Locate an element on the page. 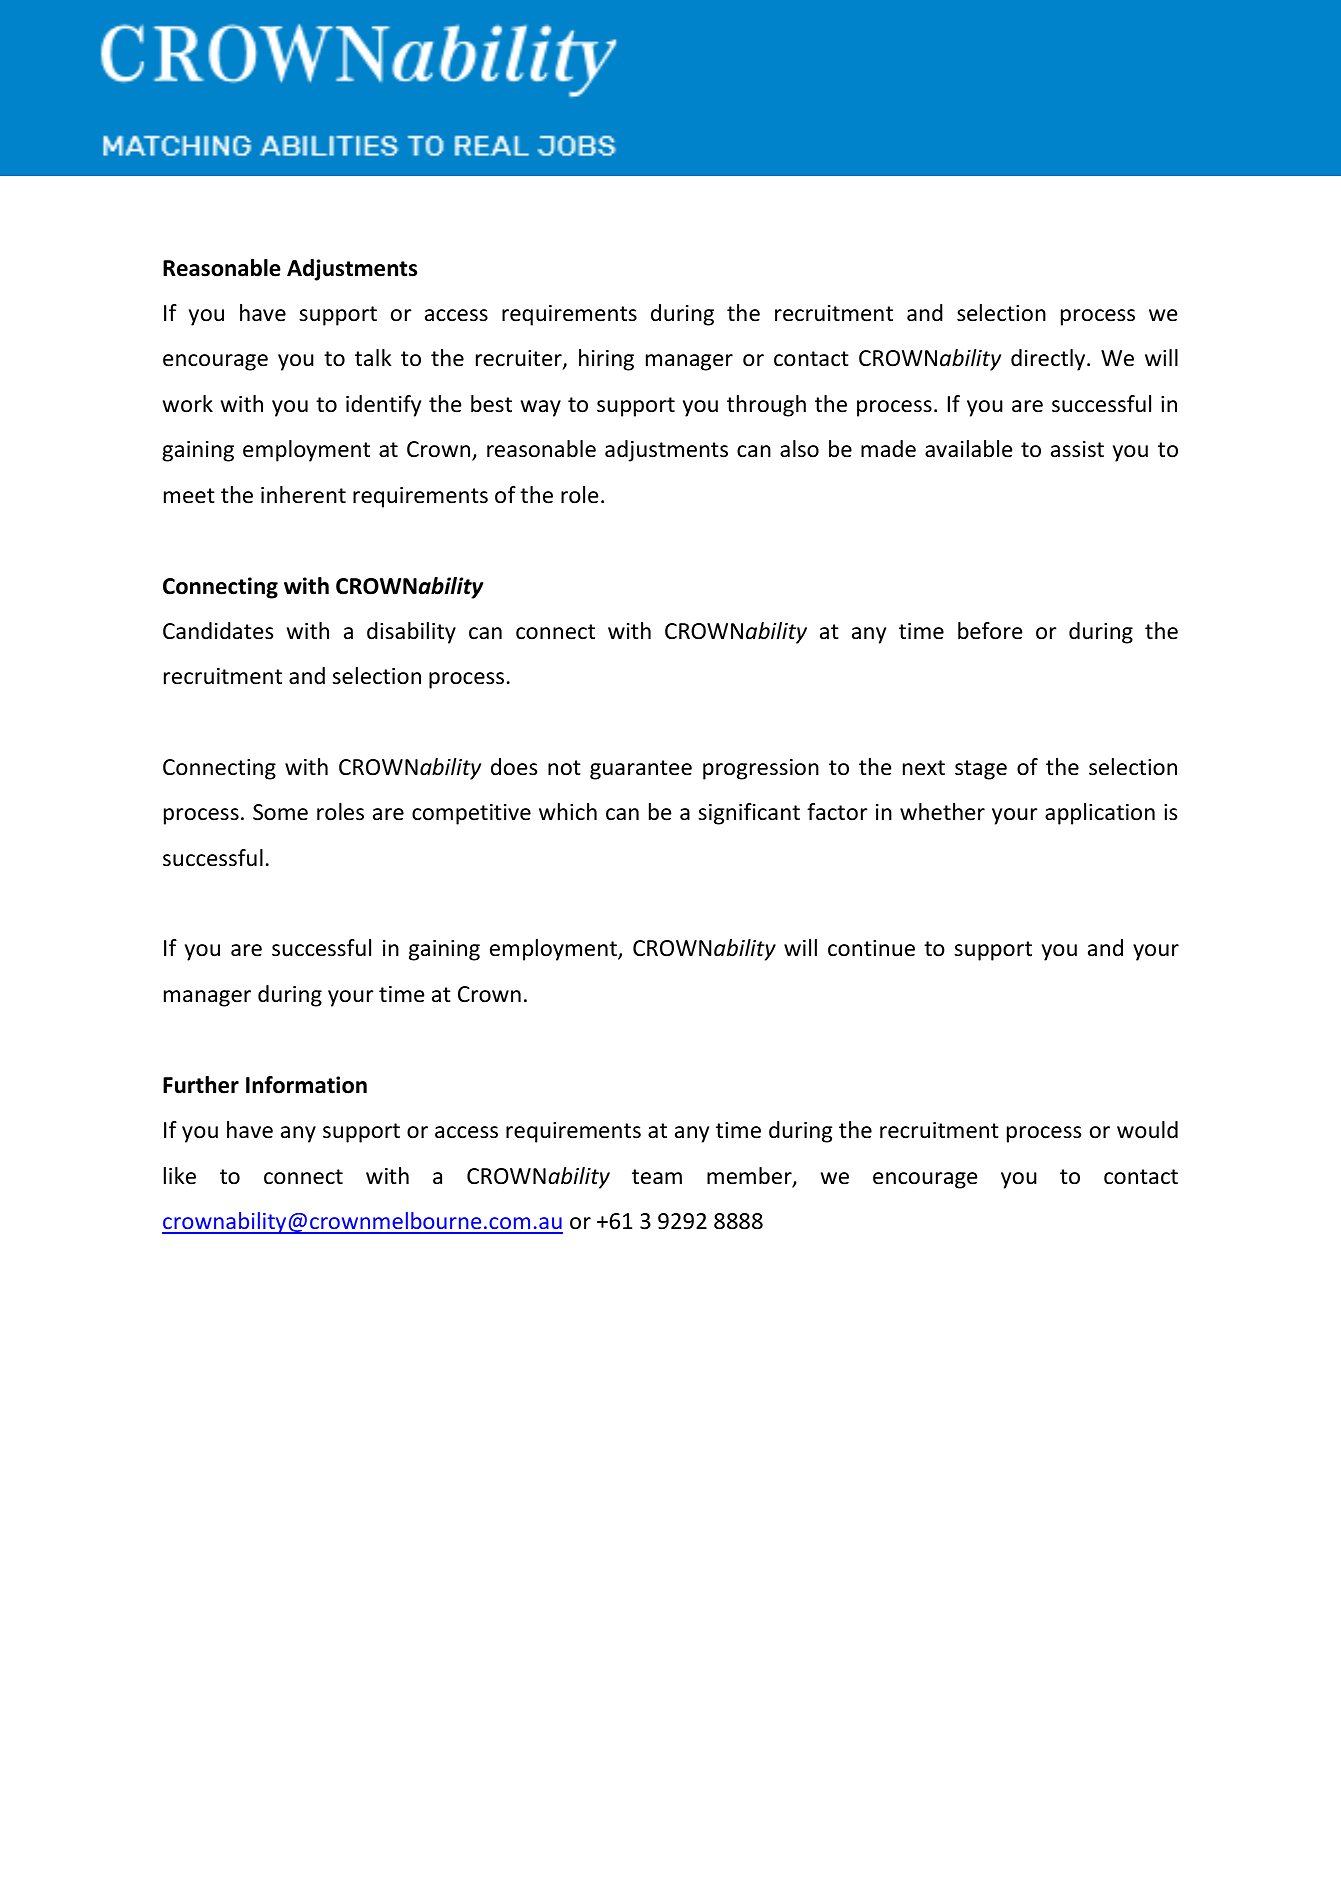 The width and height of the page is (1341, 1897). Some is located at coordinates (280, 812).
